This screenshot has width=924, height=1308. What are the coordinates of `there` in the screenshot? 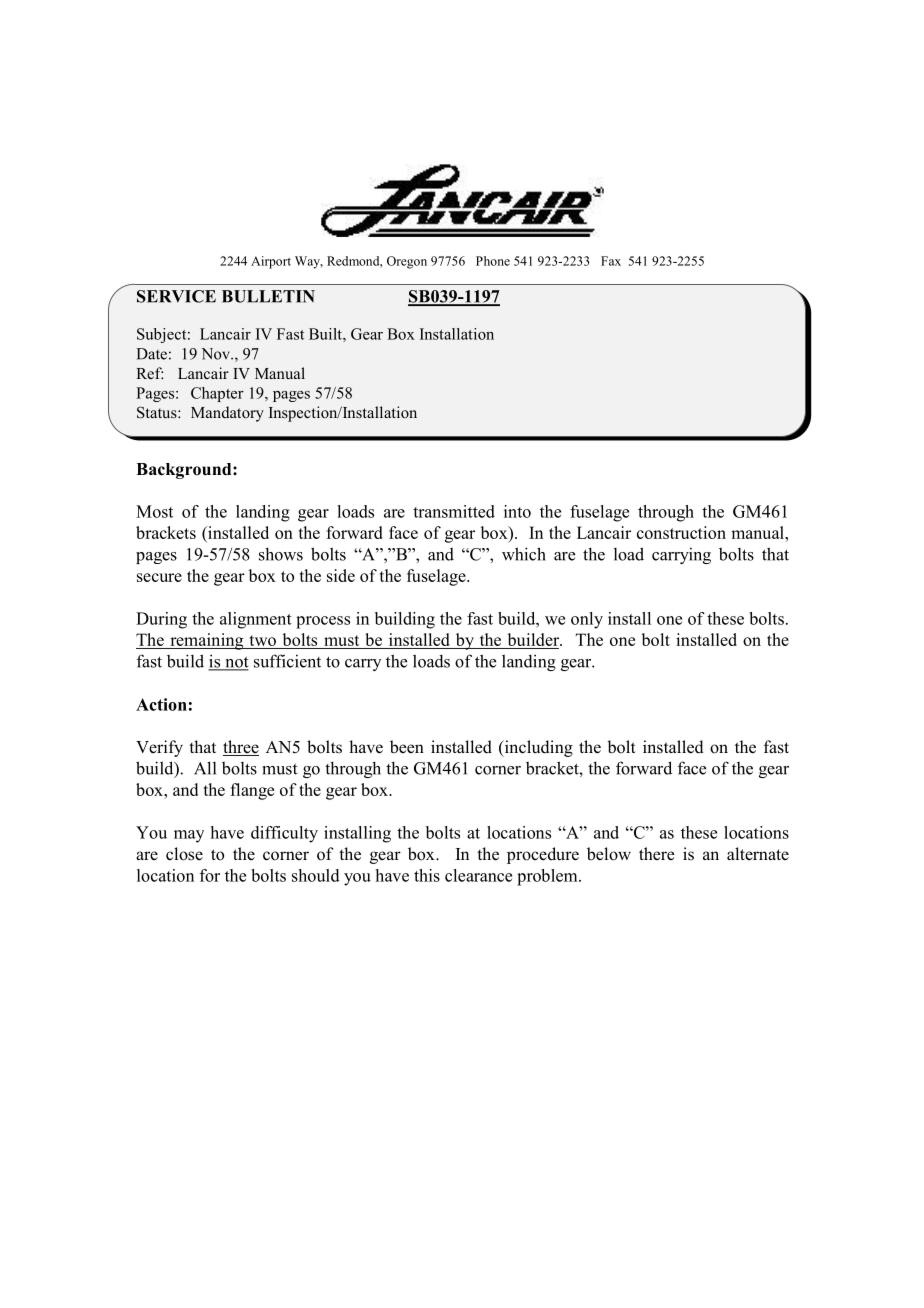 It's located at (657, 854).
